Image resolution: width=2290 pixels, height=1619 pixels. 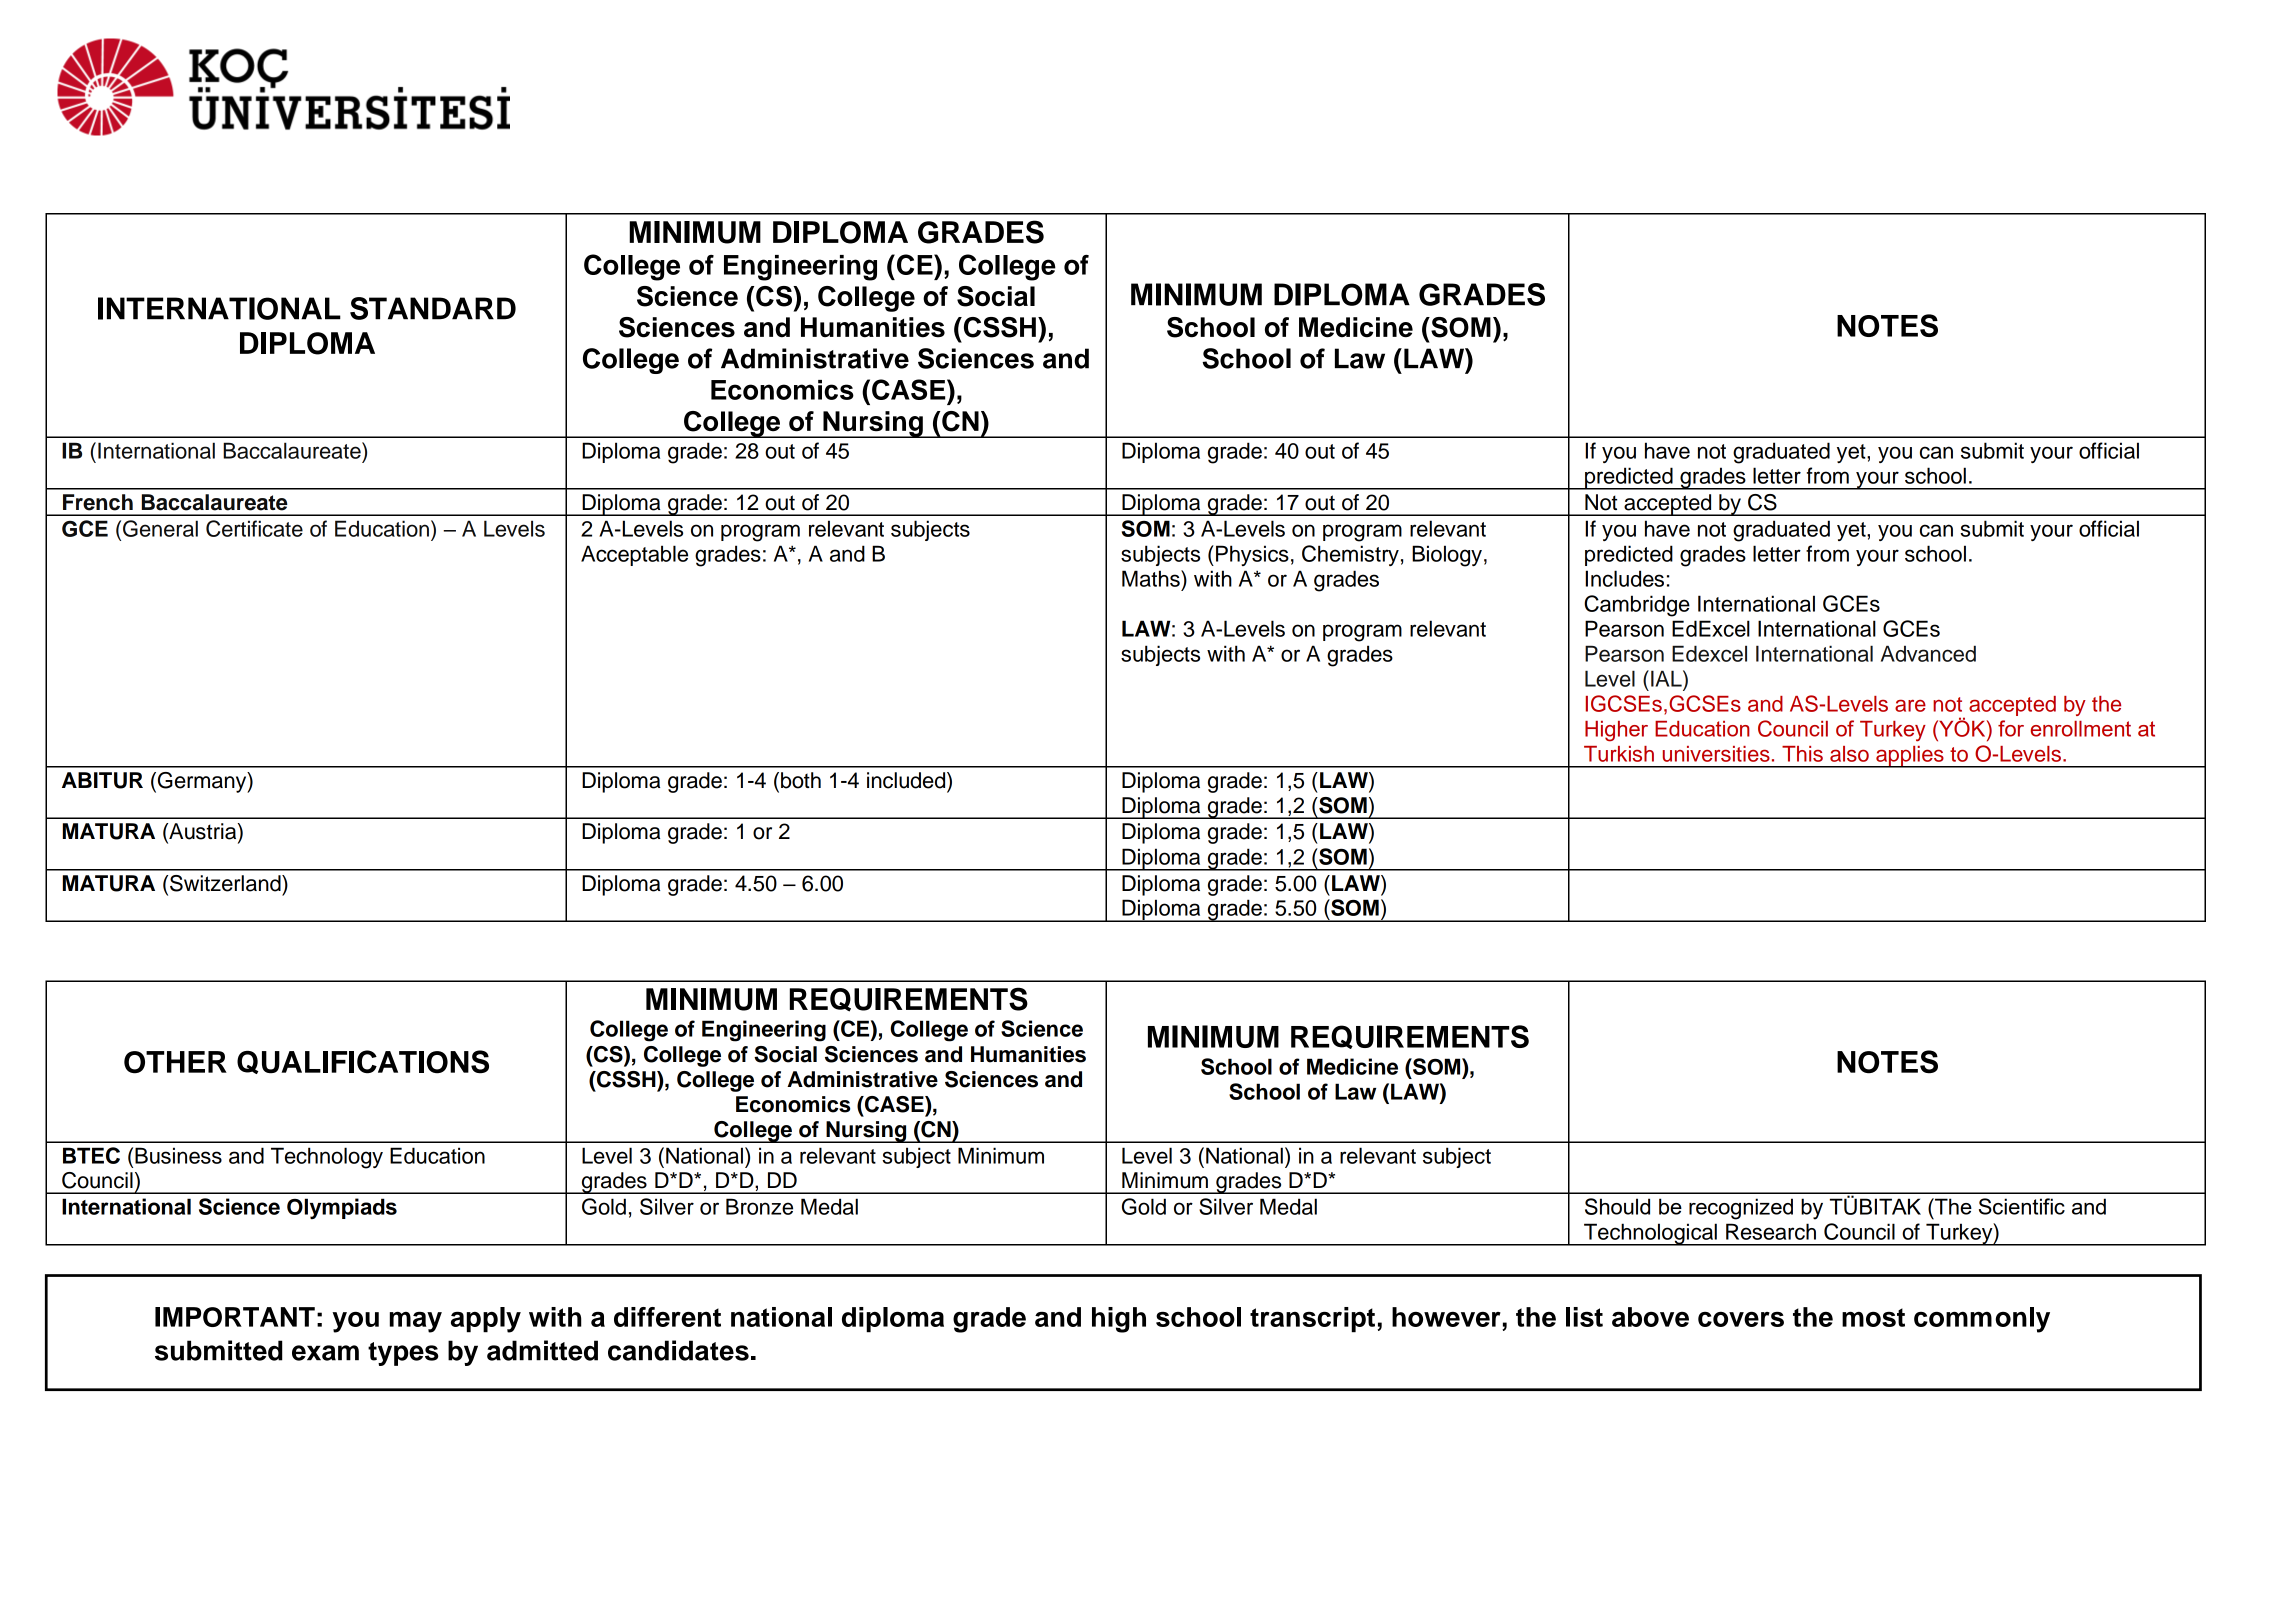 I want to click on Maths, so click(x=1152, y=578).
